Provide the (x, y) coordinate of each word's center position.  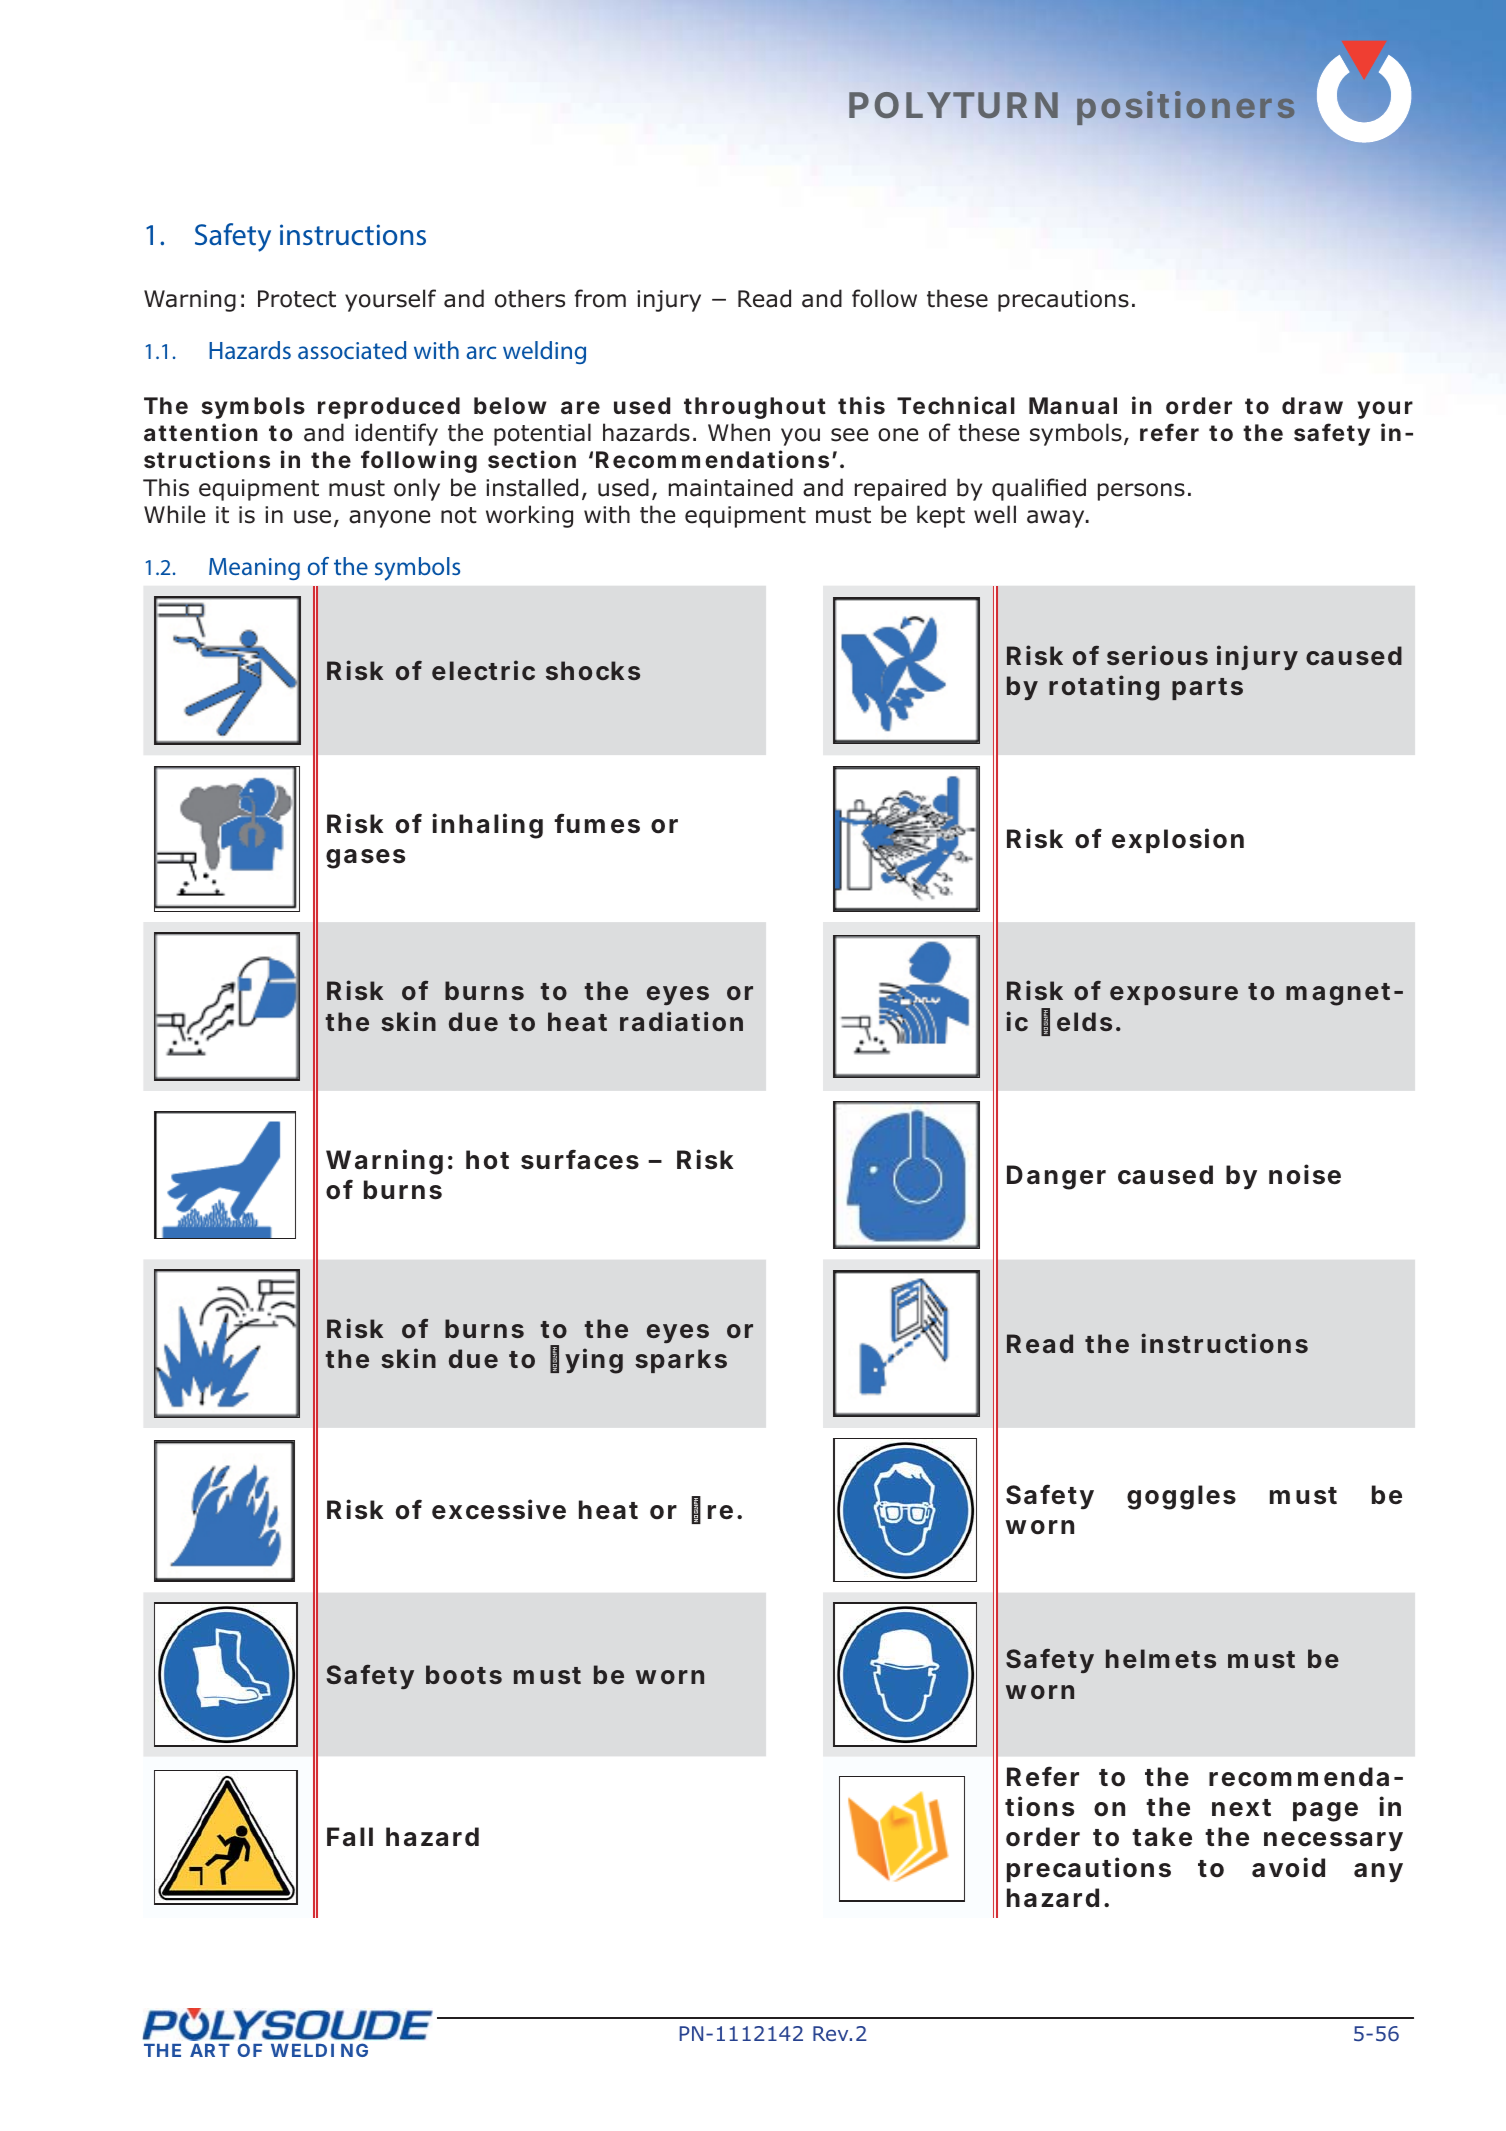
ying (594, 1361)
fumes (597, 823)
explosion (1178, 840)
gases (365, 859)
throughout (755, 408)
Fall (350, 1837)
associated (352, 350)
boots (464, 1674)
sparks (681, 1361)
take (1162, 1837)
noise (1305, 1174)
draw (1312, 405)
